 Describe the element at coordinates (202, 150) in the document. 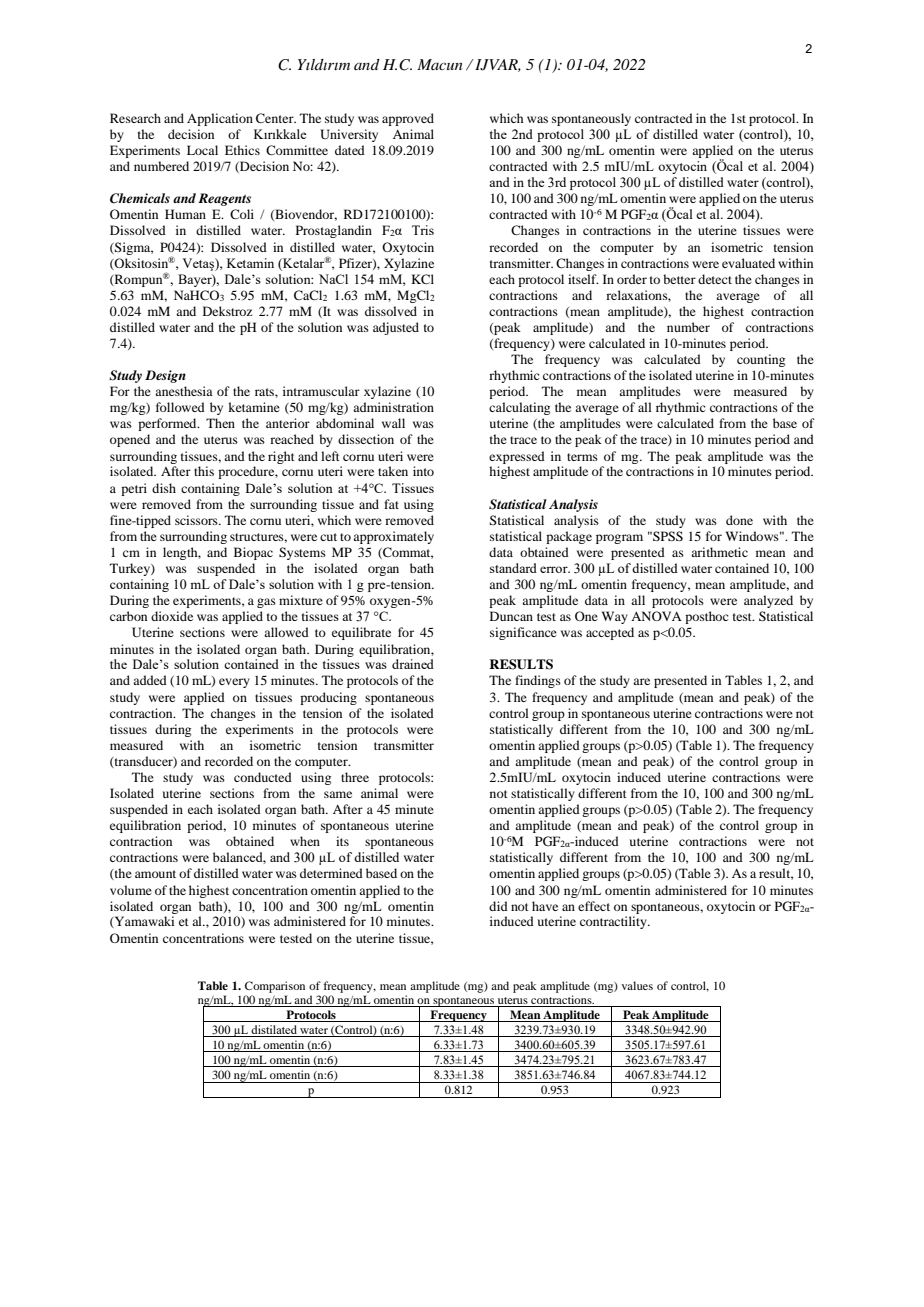

I see `Local` at that location.
